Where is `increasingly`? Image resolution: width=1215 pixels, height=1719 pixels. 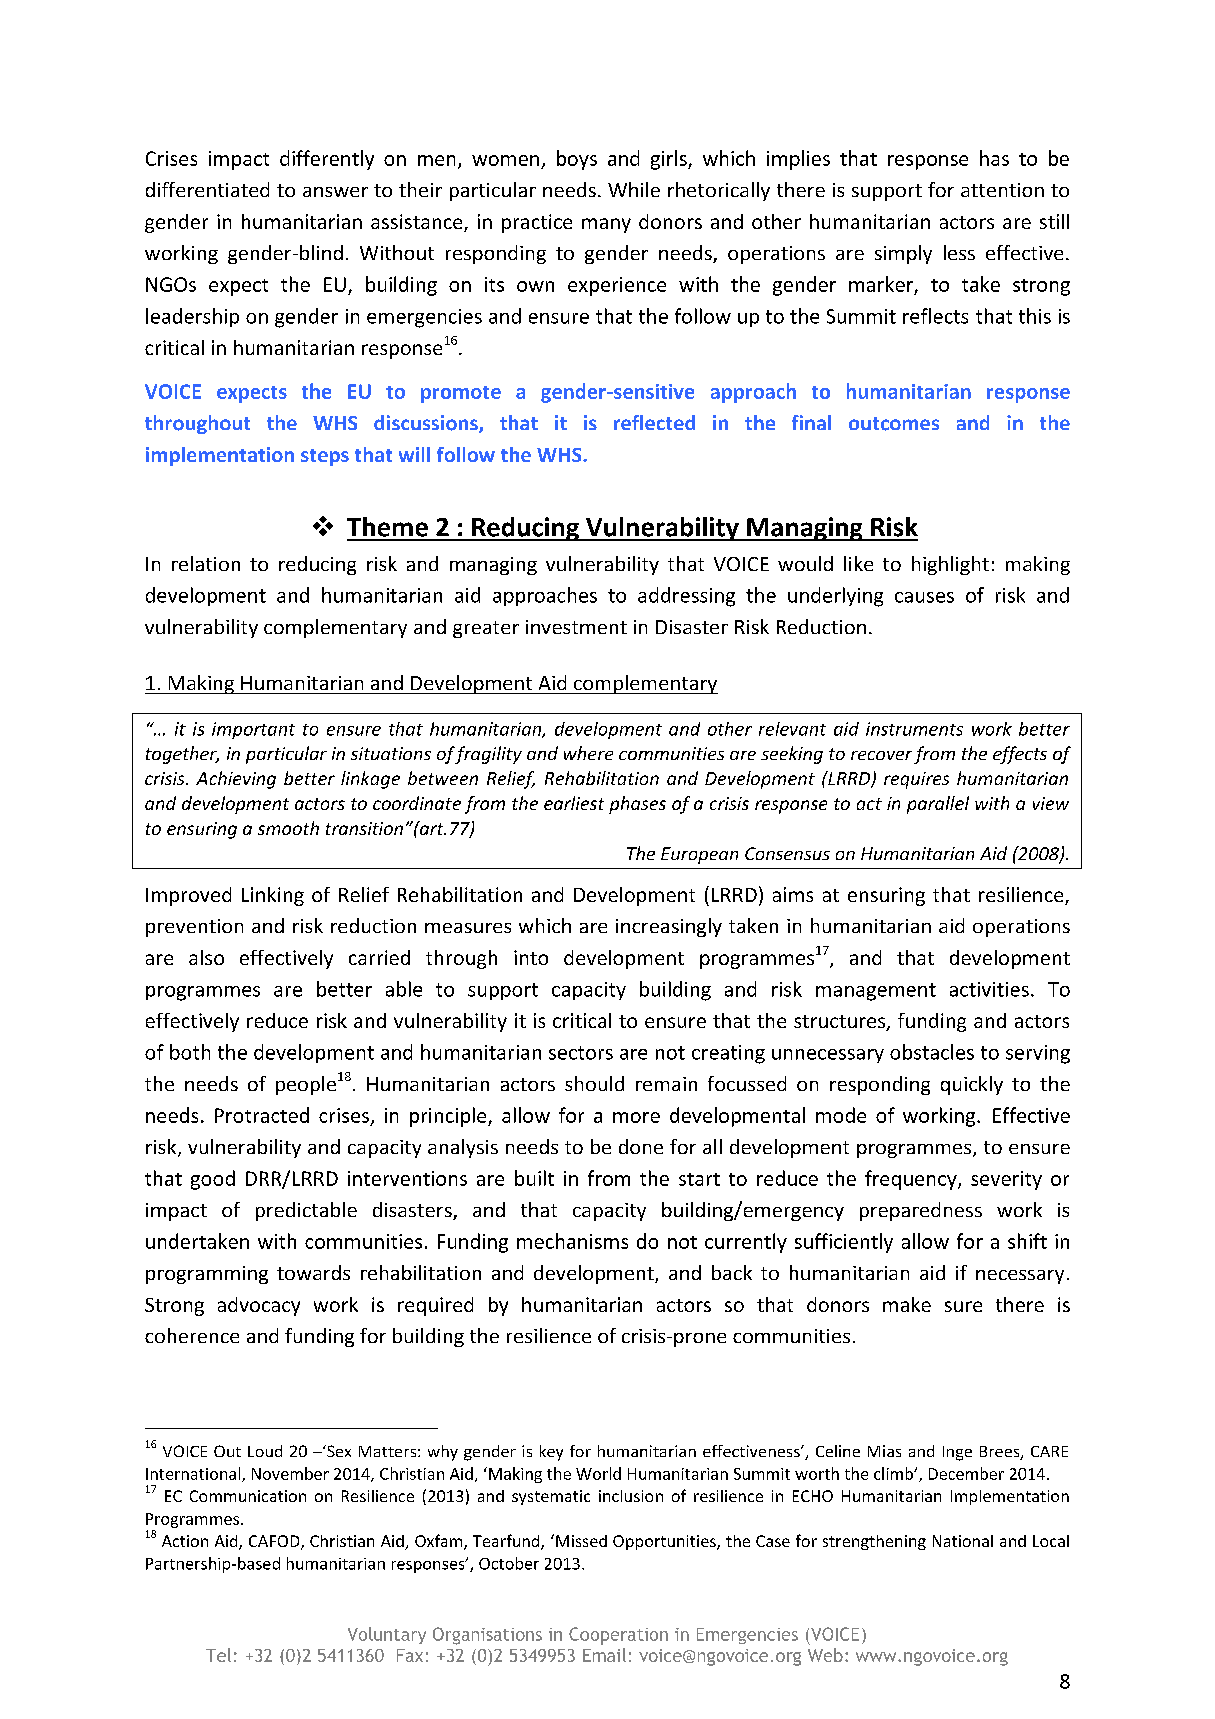 increasingly is located at coordinates (669, 927).
